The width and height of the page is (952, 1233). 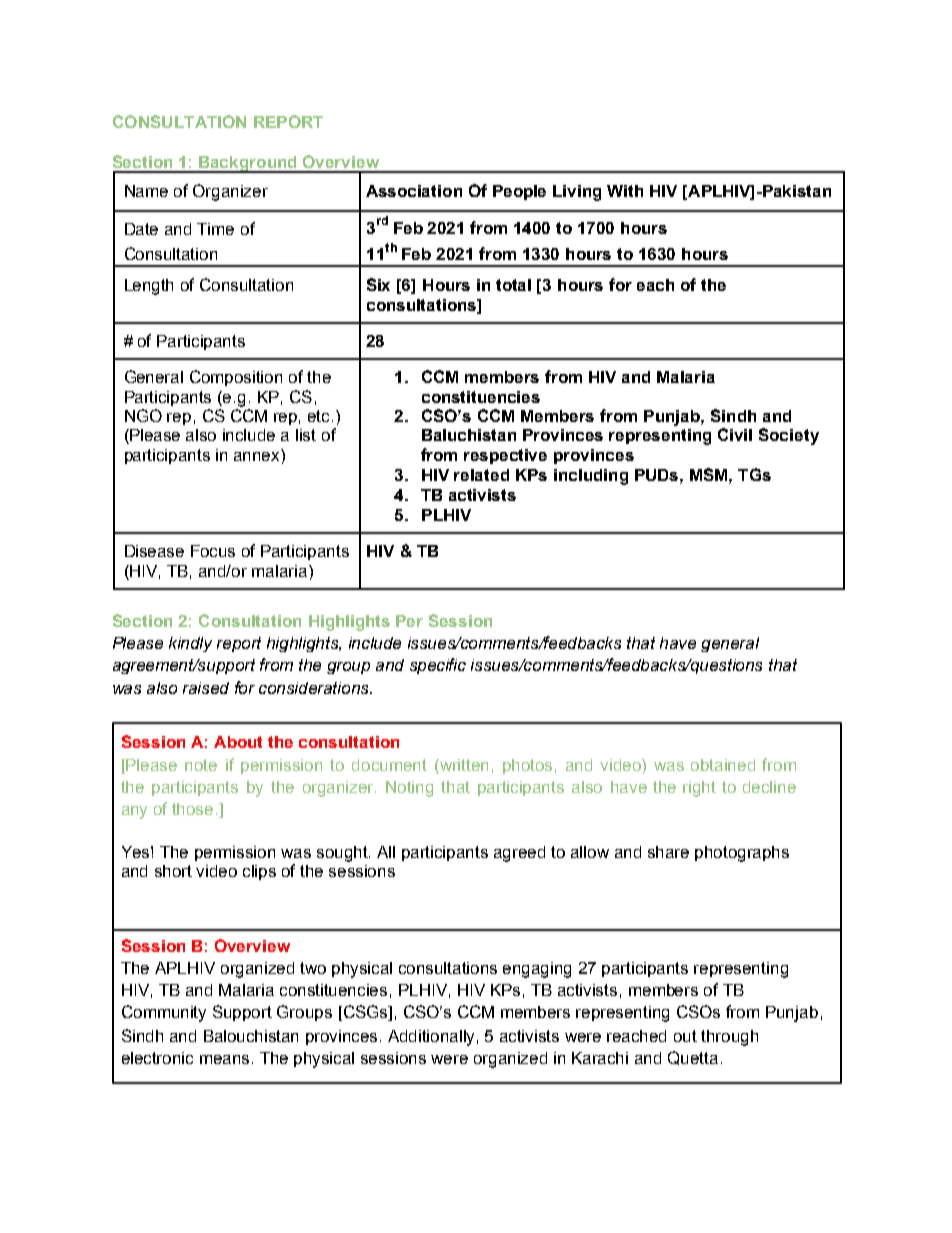 I want to click on those, so click(x=192, y=809).
